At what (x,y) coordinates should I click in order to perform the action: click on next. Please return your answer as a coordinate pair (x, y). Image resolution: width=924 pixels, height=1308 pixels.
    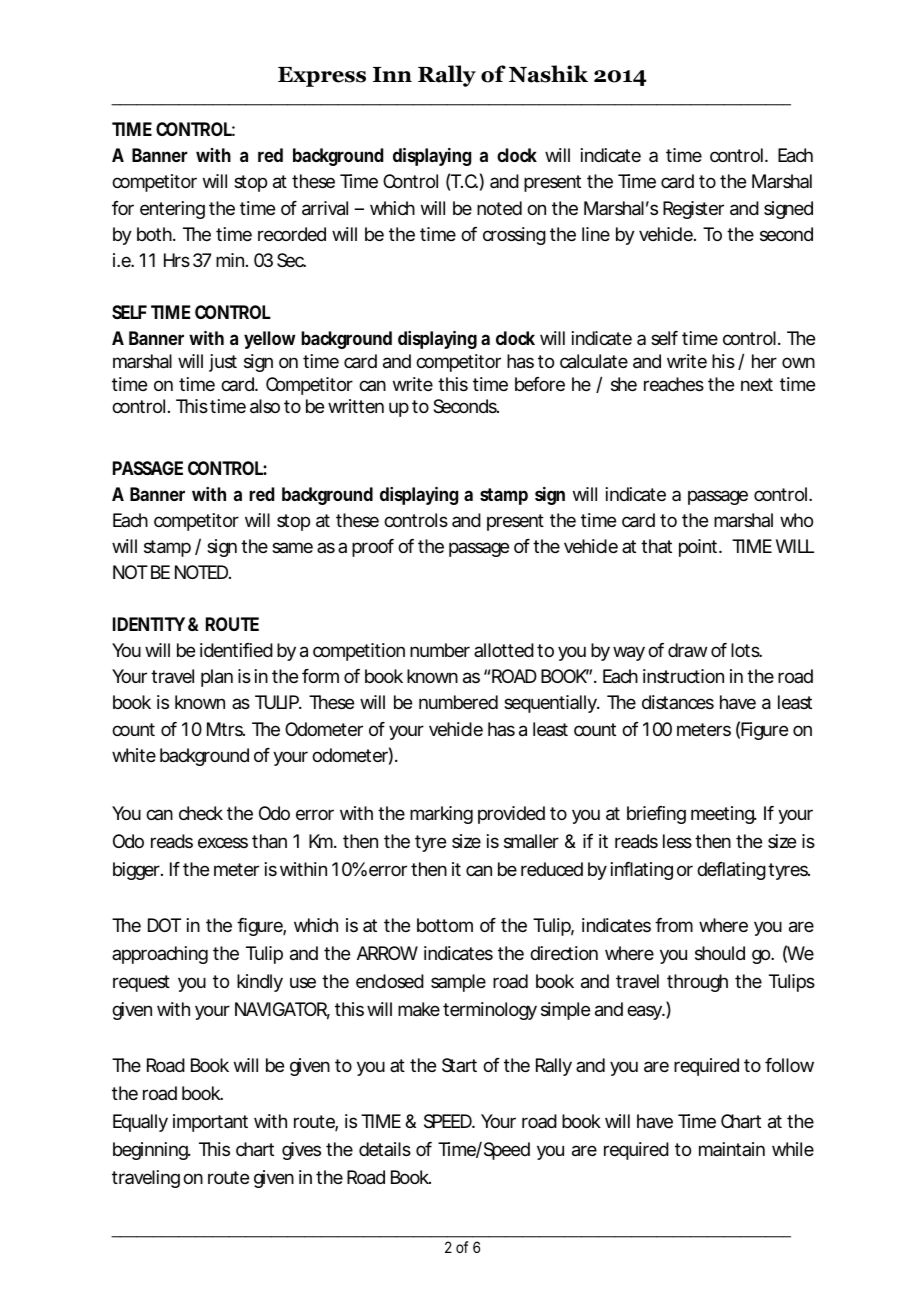
    Looking at the image, I should click on (757, 384).
